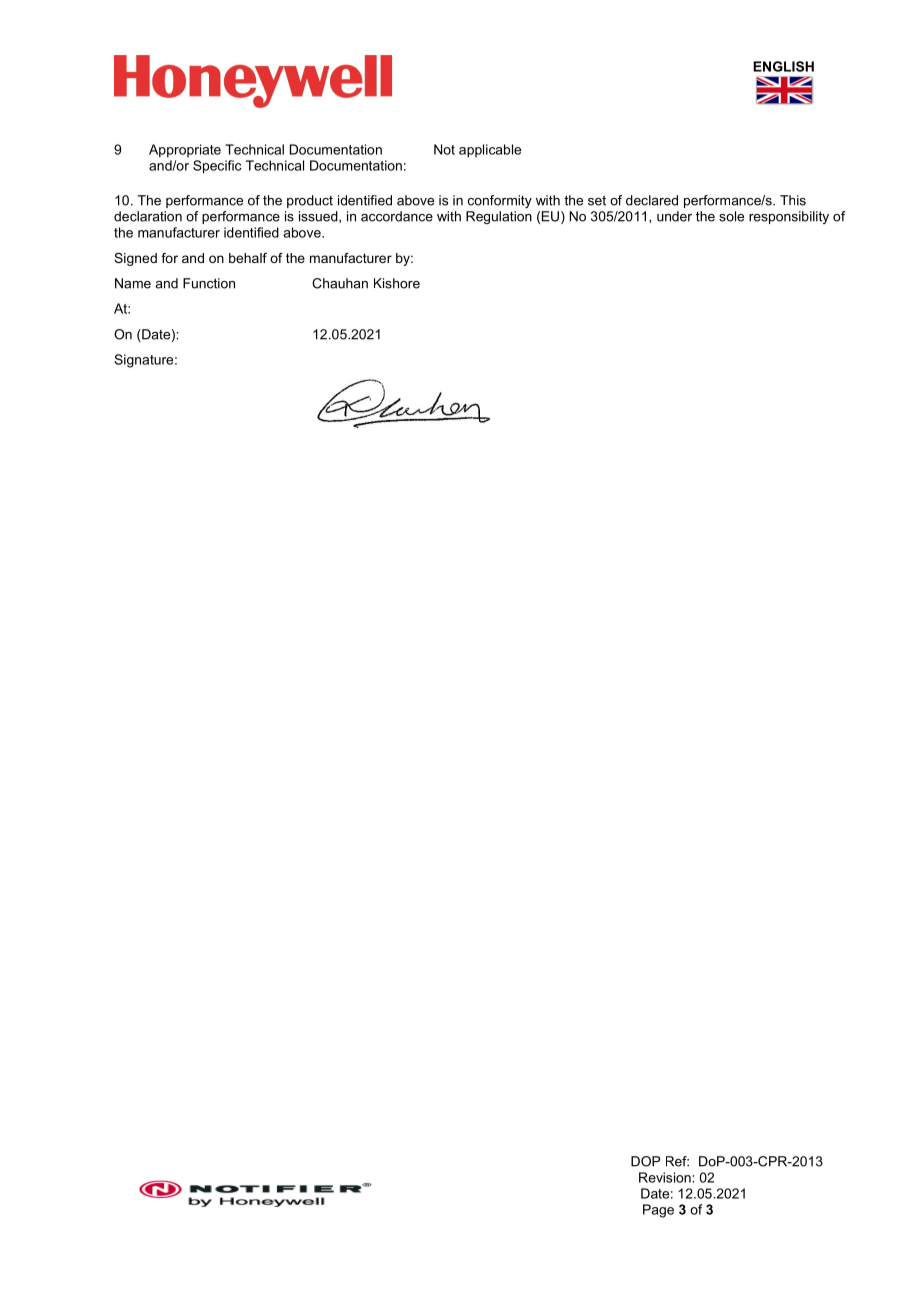 Image resolution: width=924 pixels, height=1308 pixels. I want to click on responsibility, so click(789, 217).
